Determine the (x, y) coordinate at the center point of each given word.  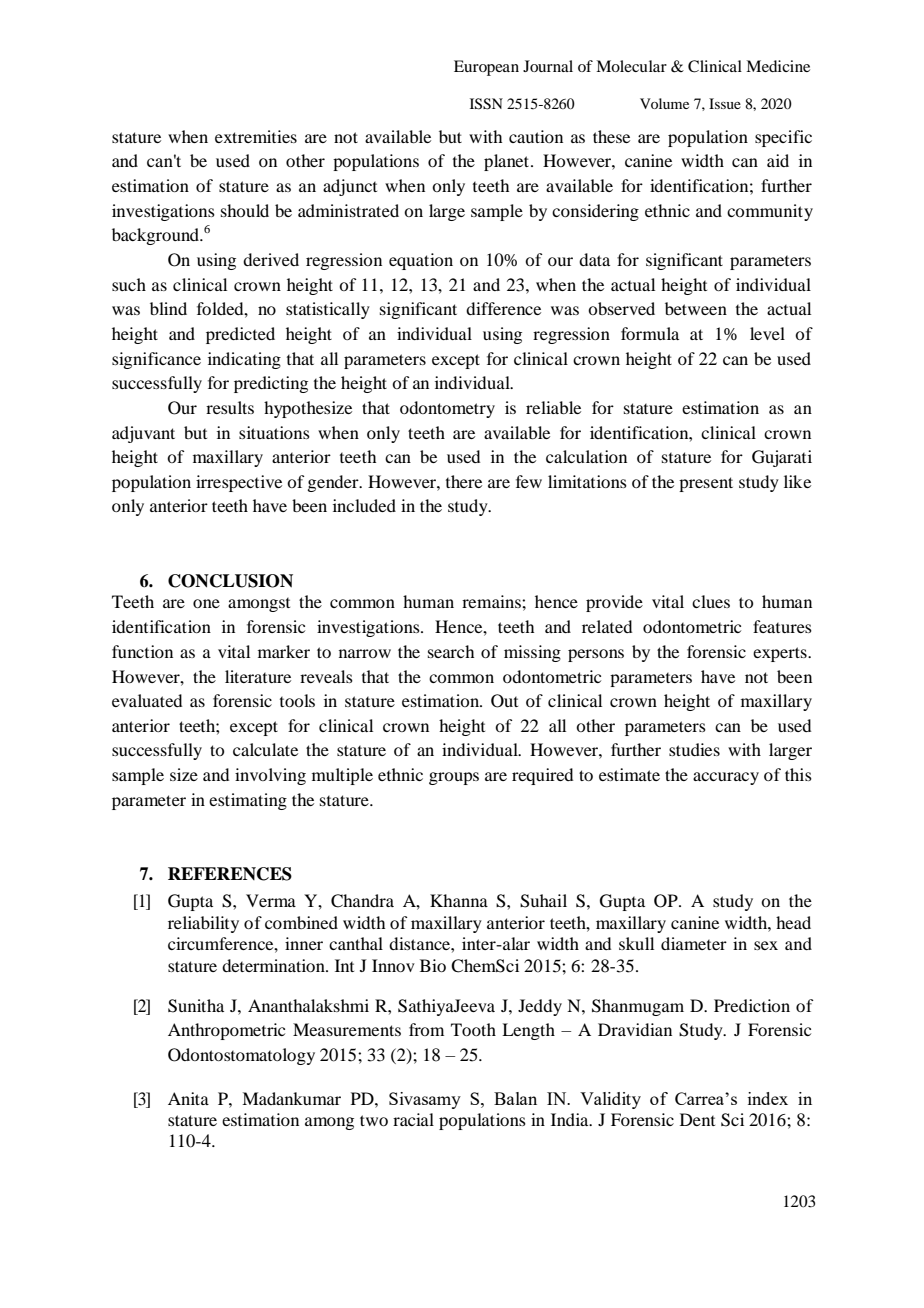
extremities (256, 136)
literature (258, 676)
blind (168, 308)
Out (504, 701)
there (464, 481)
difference (503, 308)
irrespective (239, 483)
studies (694, 749)
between (696, 308)
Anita (188, 1098)
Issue (725, 103)
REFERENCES (230, 874)
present (706, 484)
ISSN (486, 104)
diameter (694, 943)
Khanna (459, 900)
